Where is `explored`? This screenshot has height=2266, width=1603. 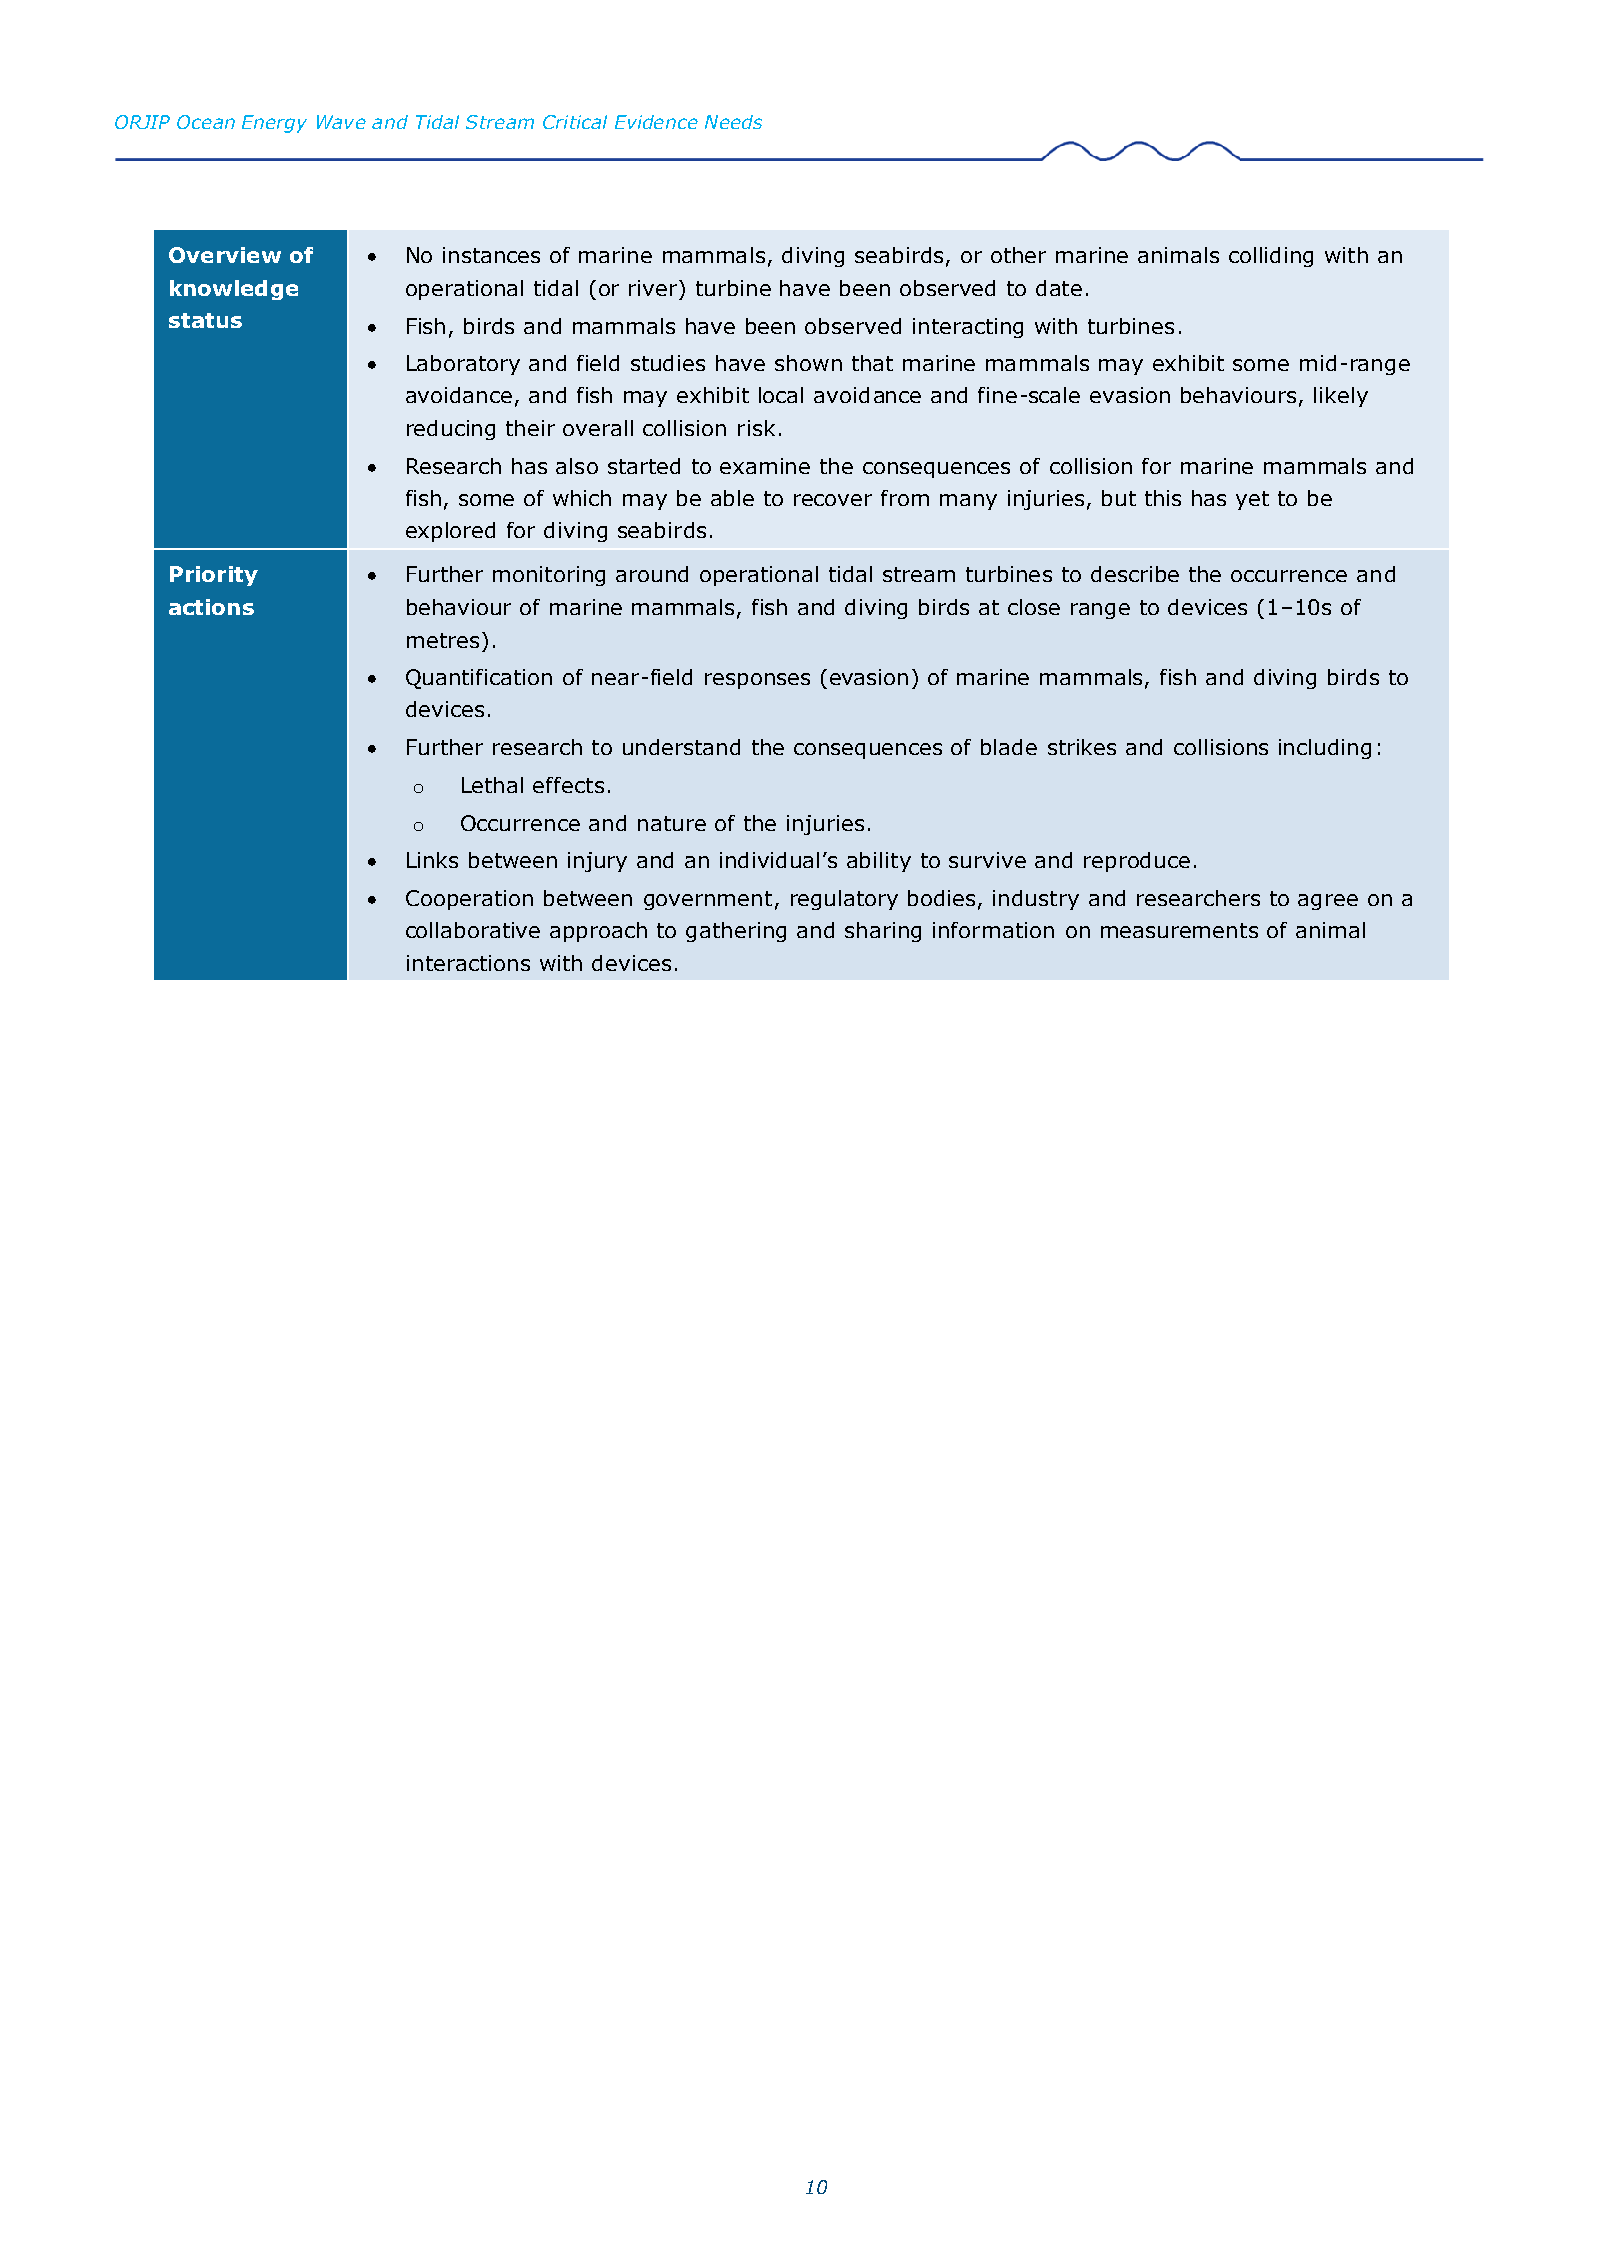 explored is located at coordinates (450, 532).
